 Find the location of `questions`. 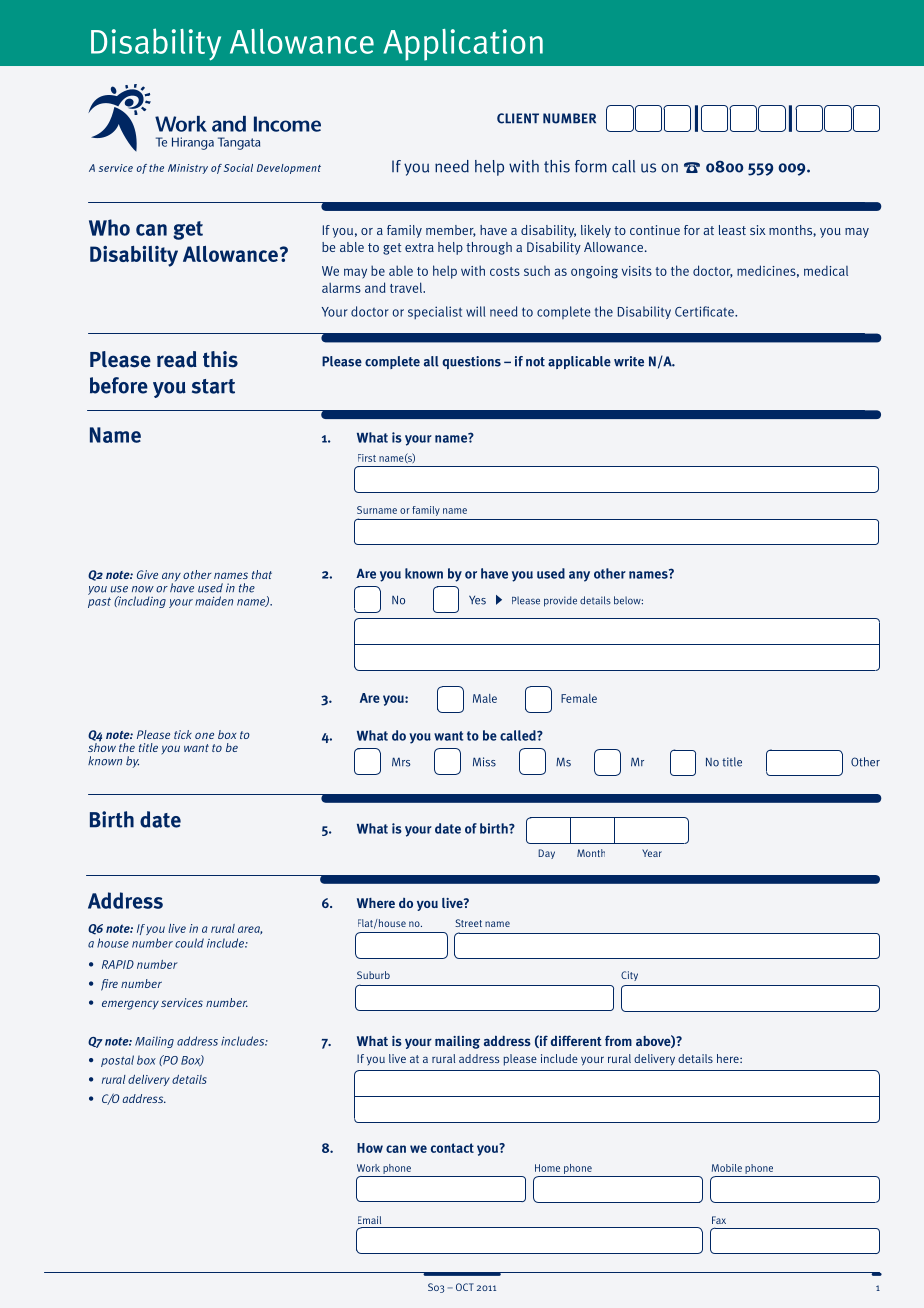

questions is located at coordinates (471, 362).
